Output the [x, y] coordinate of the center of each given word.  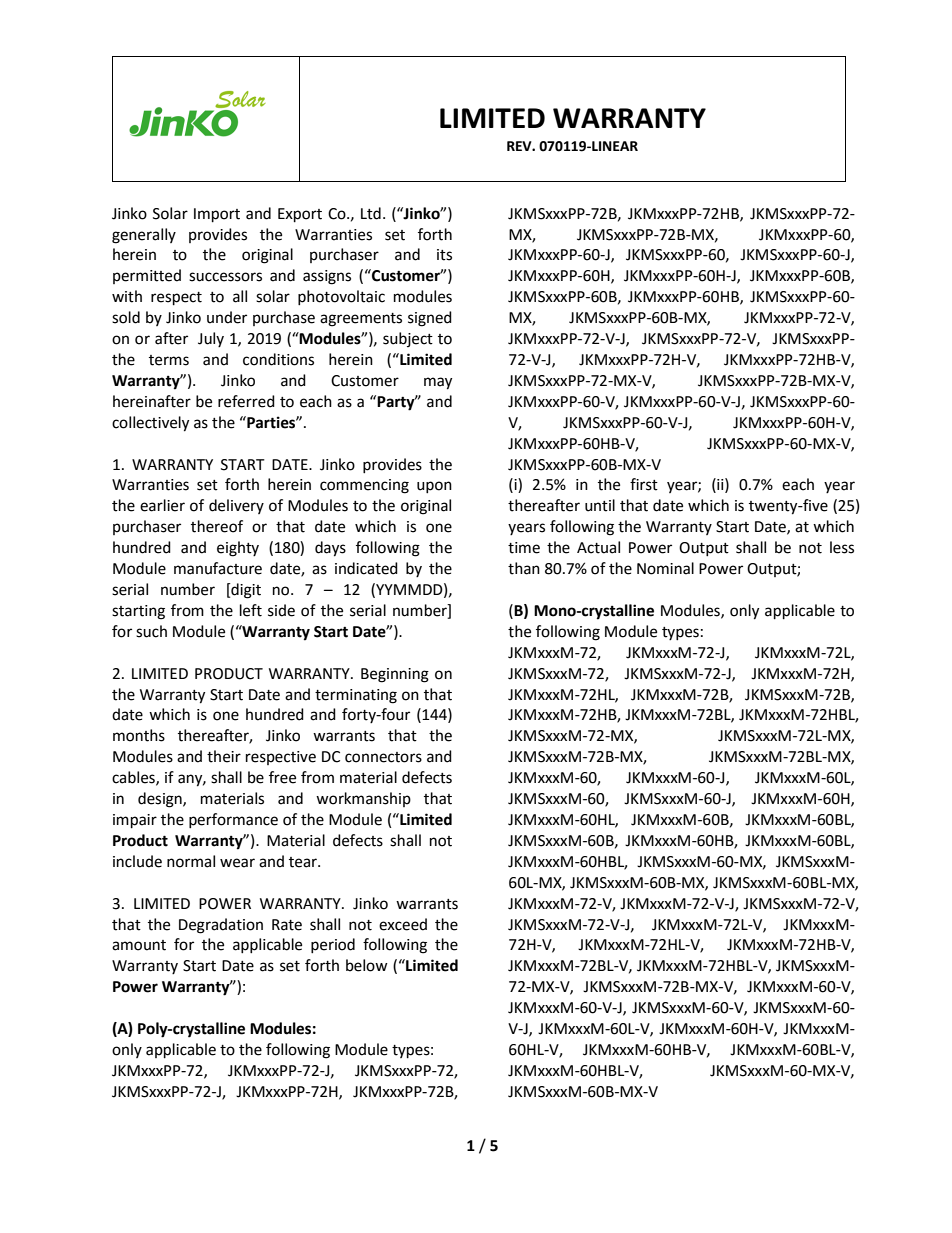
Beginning [395, 675]
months [139, 735]
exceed [403, 924]
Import [217, 215]
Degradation [221, 926]
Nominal [665, 568]
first [644, 484]
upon [434, 487]
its [444, 255]
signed [430, 319]
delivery [236, 506]
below [367, 965]
